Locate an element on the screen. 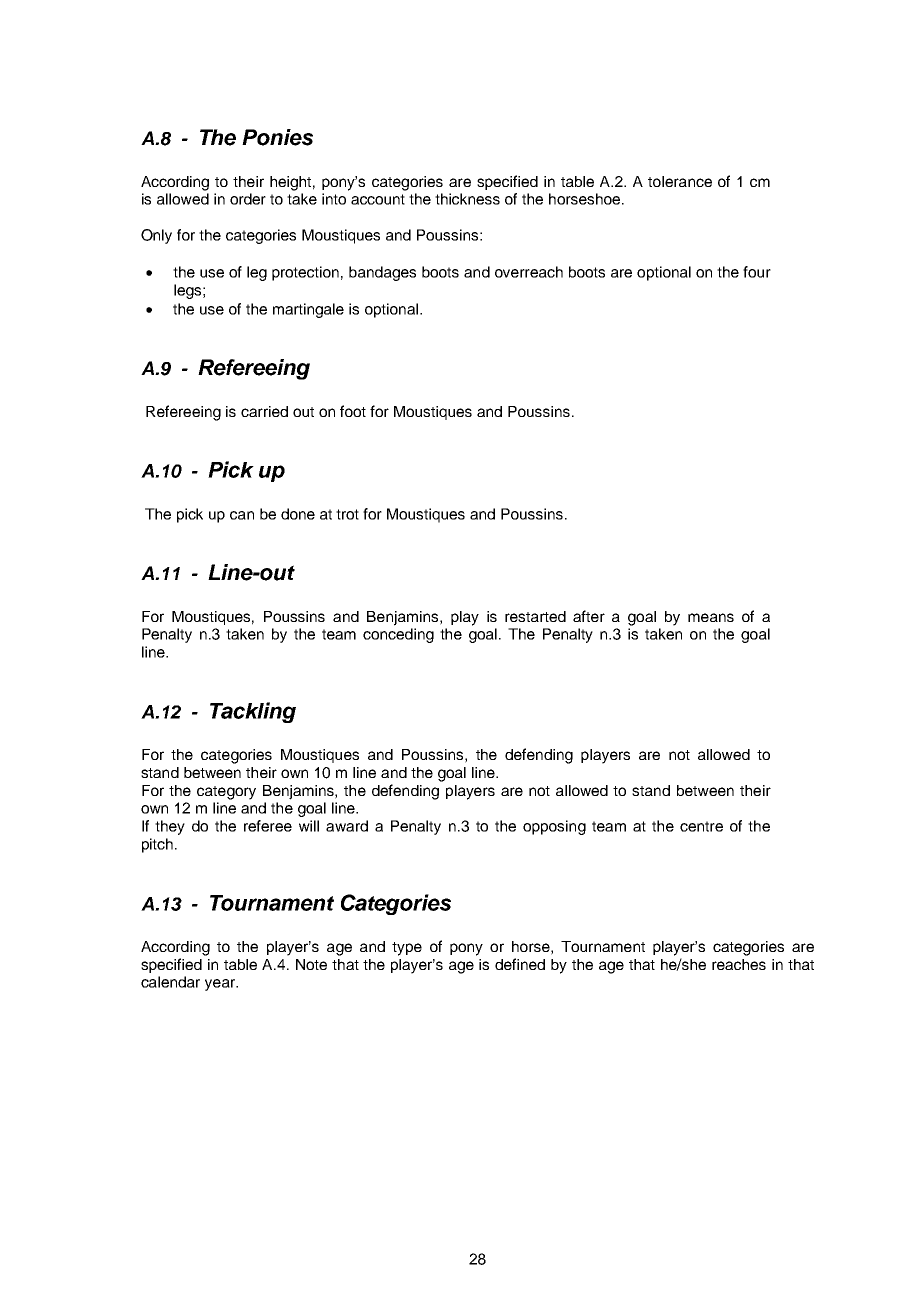 The image size is (924, 1308). restarted is located at coordinates (535, 616).
